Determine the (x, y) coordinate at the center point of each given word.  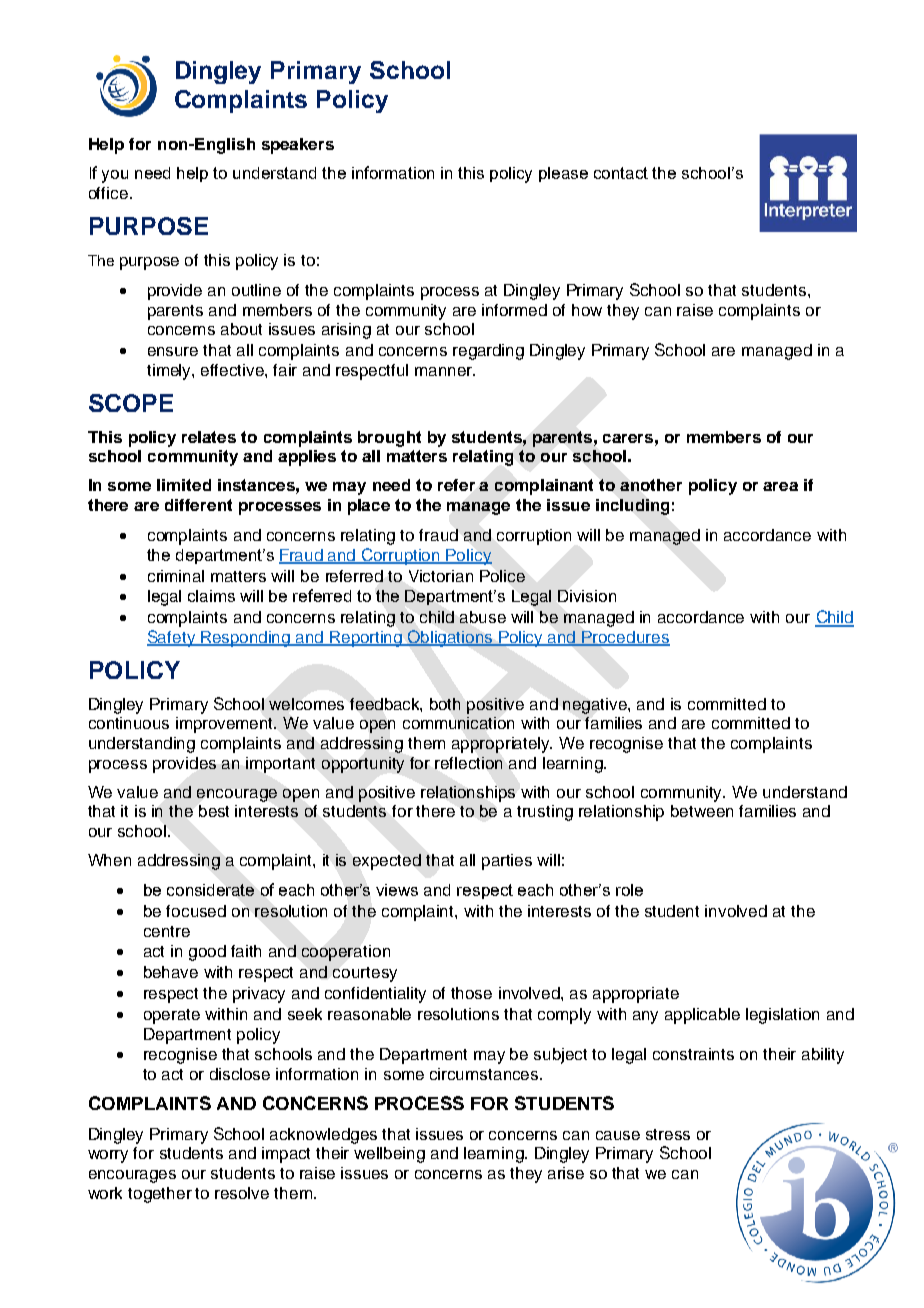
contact (621, 173)
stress (668, 1134)
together (160, 1195)
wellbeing (389, 1155)
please (563, 174)
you (115, 176)
